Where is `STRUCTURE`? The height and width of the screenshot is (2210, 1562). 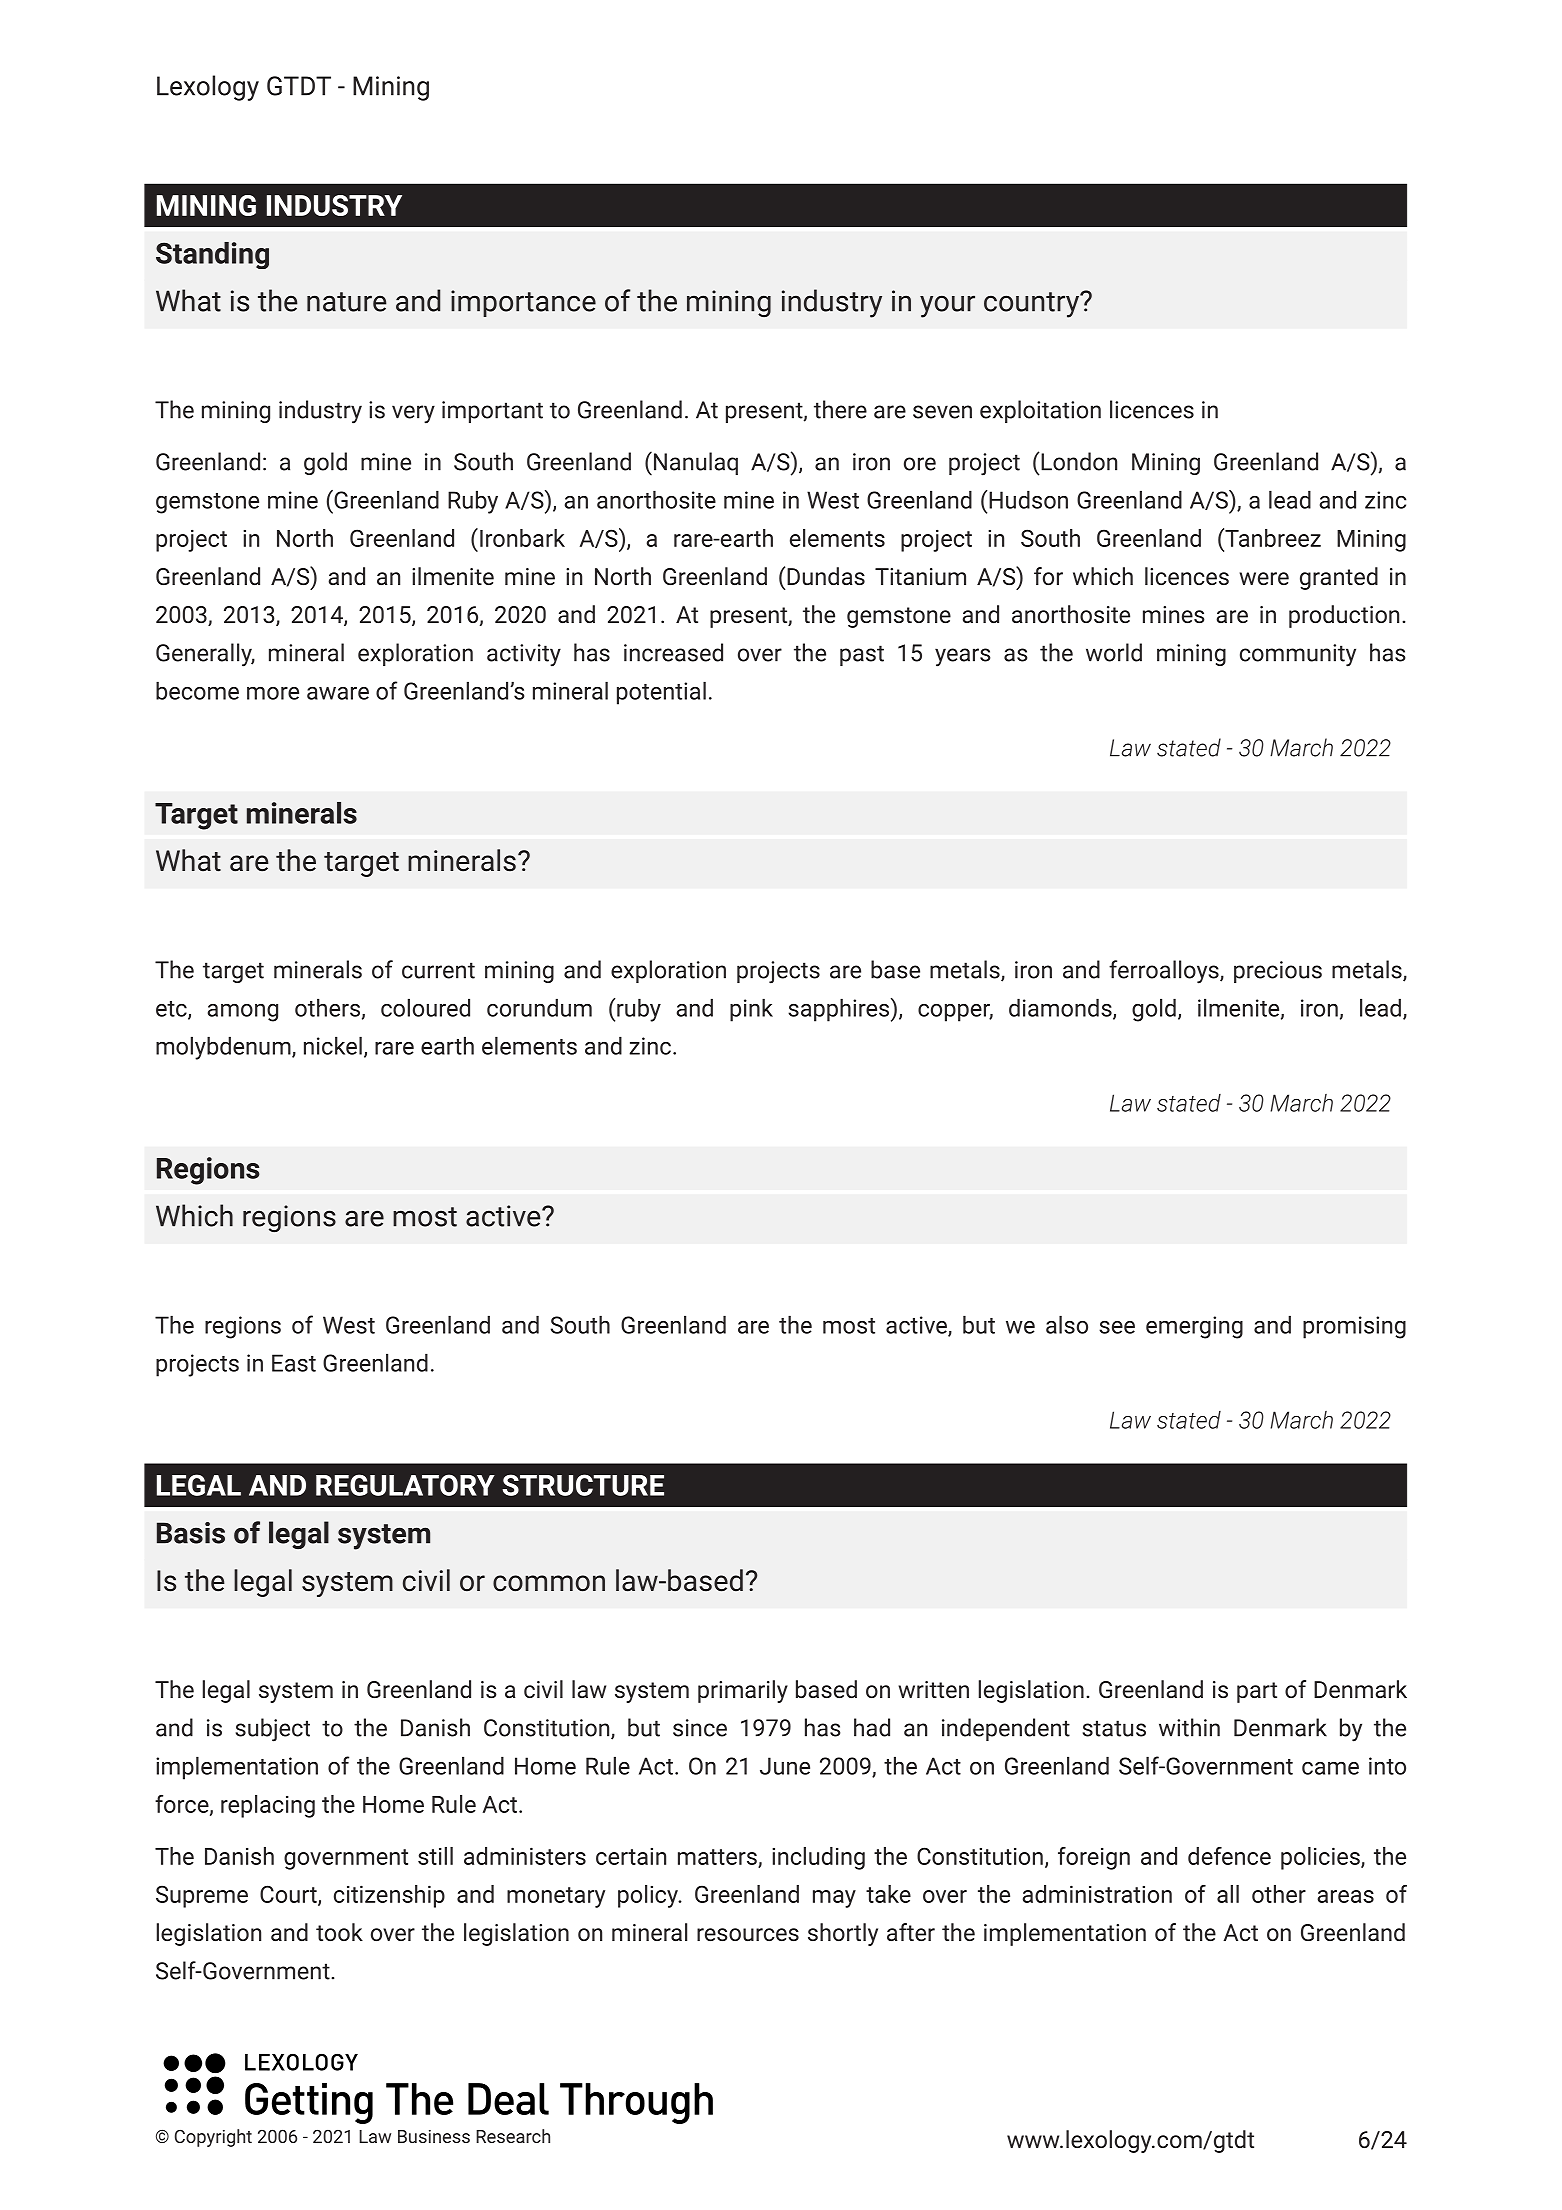
STRUCTURE is located at coordinates (583, 1485).
